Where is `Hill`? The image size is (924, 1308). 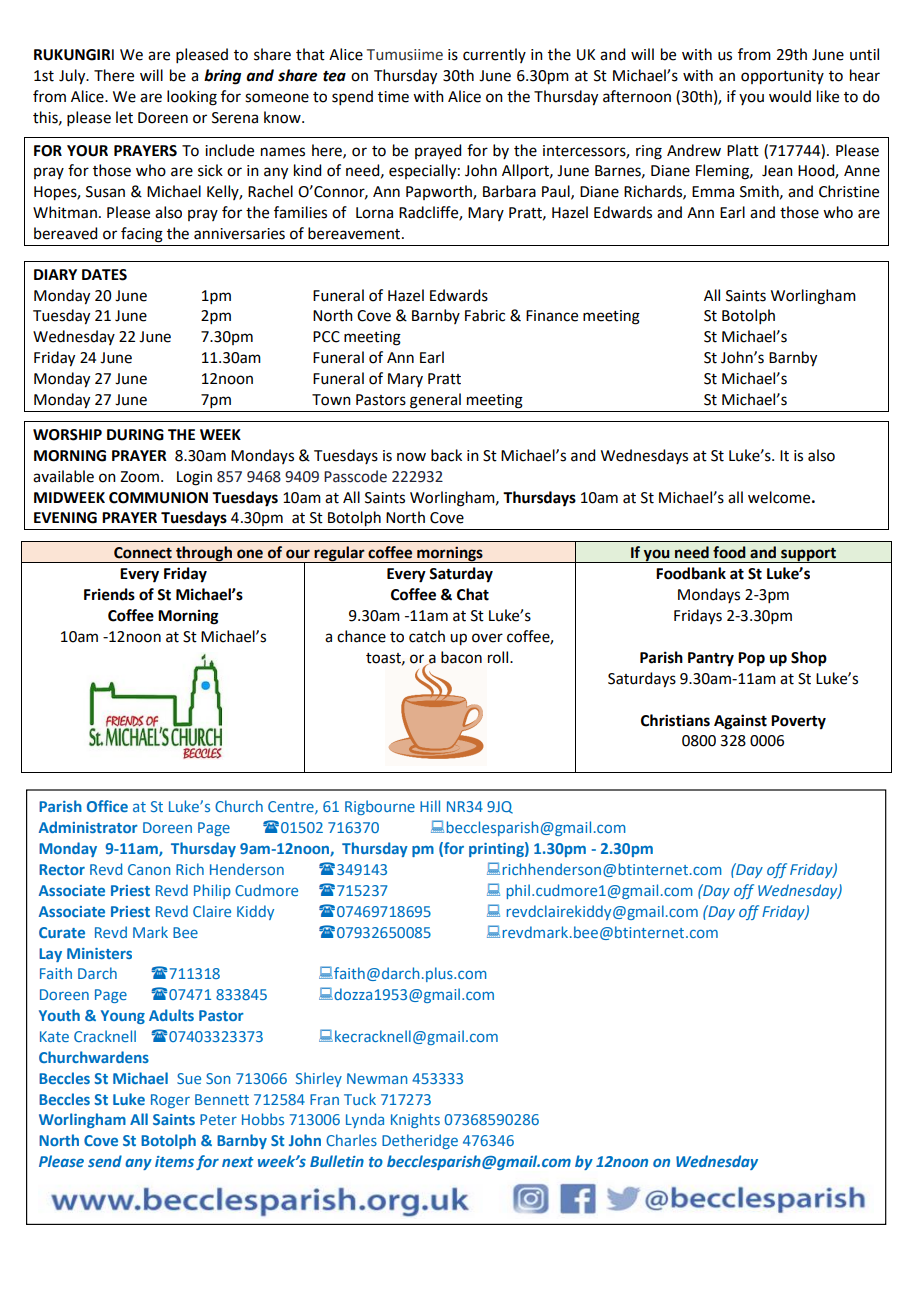
Hill is located at coordinates (430, 806).
